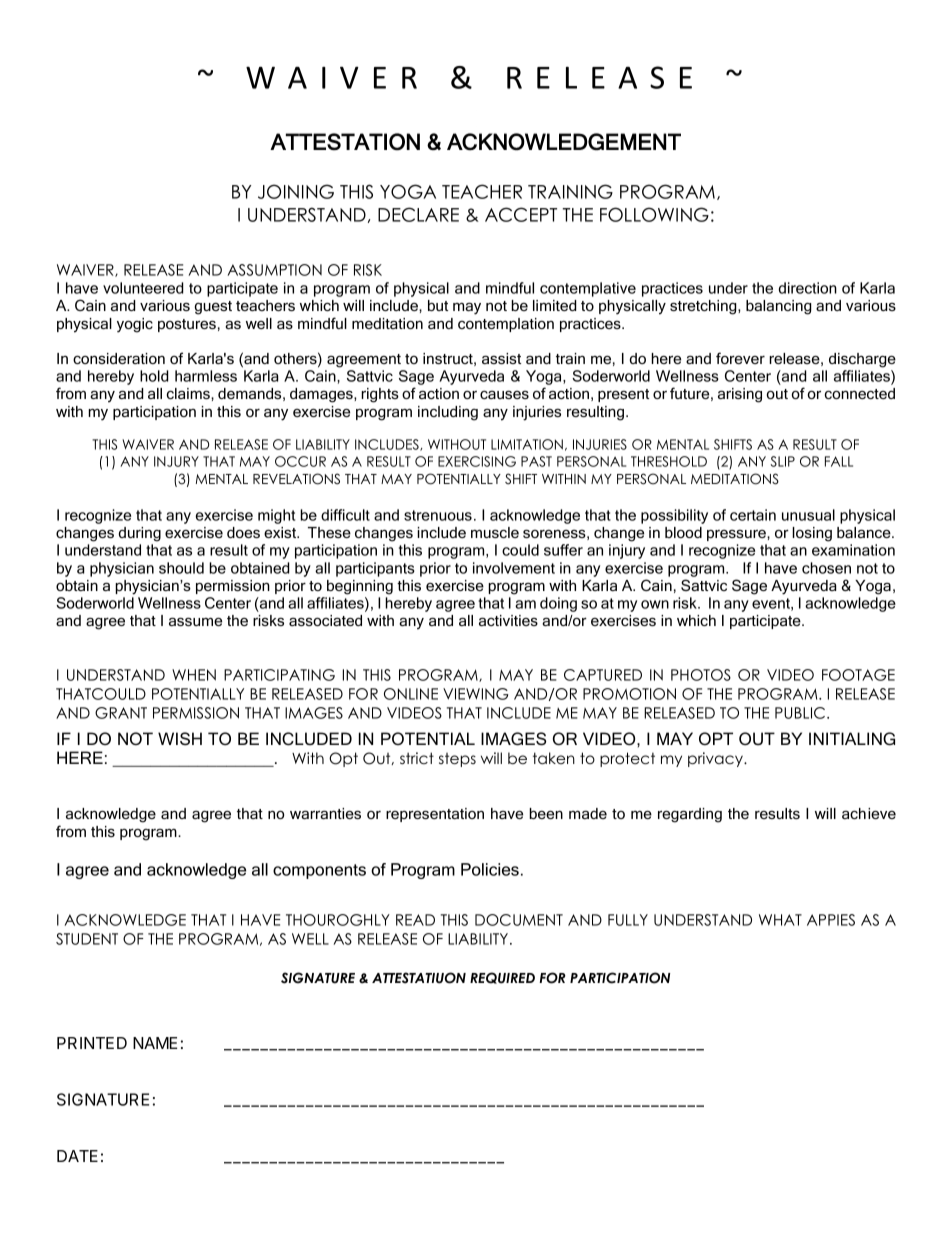 Image resolution: width=952 pixels, height=1233 pixels. Describe the element at coordinates (296, 191) in the page. I see `JOINING` at that location.
